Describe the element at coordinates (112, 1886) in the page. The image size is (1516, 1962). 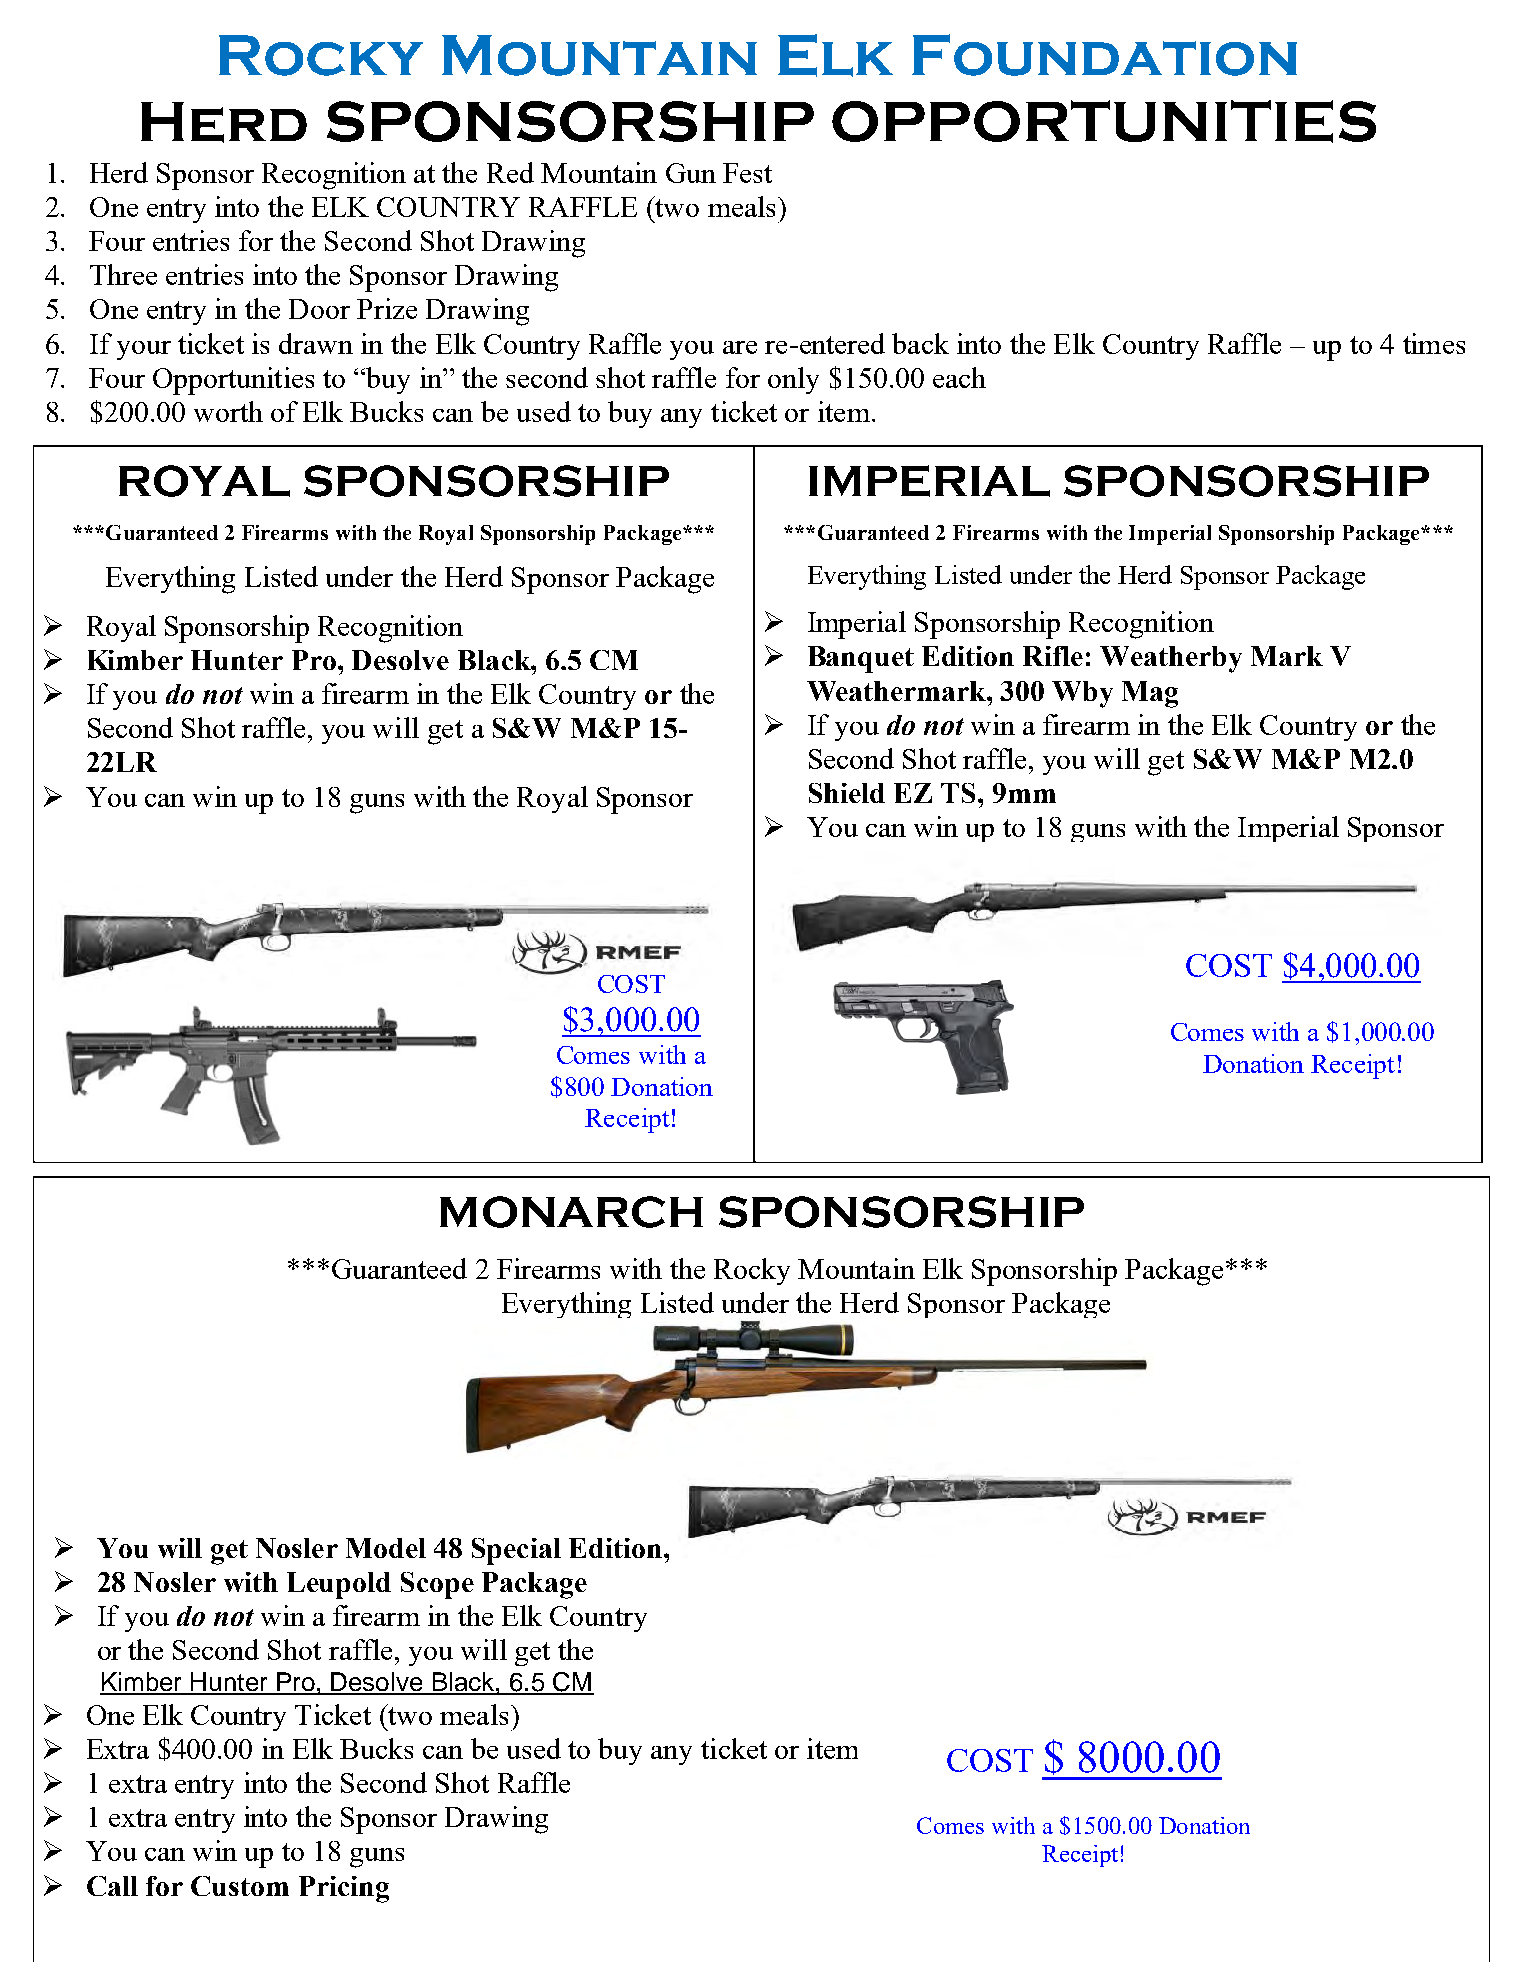
I see `Call` at that location.
